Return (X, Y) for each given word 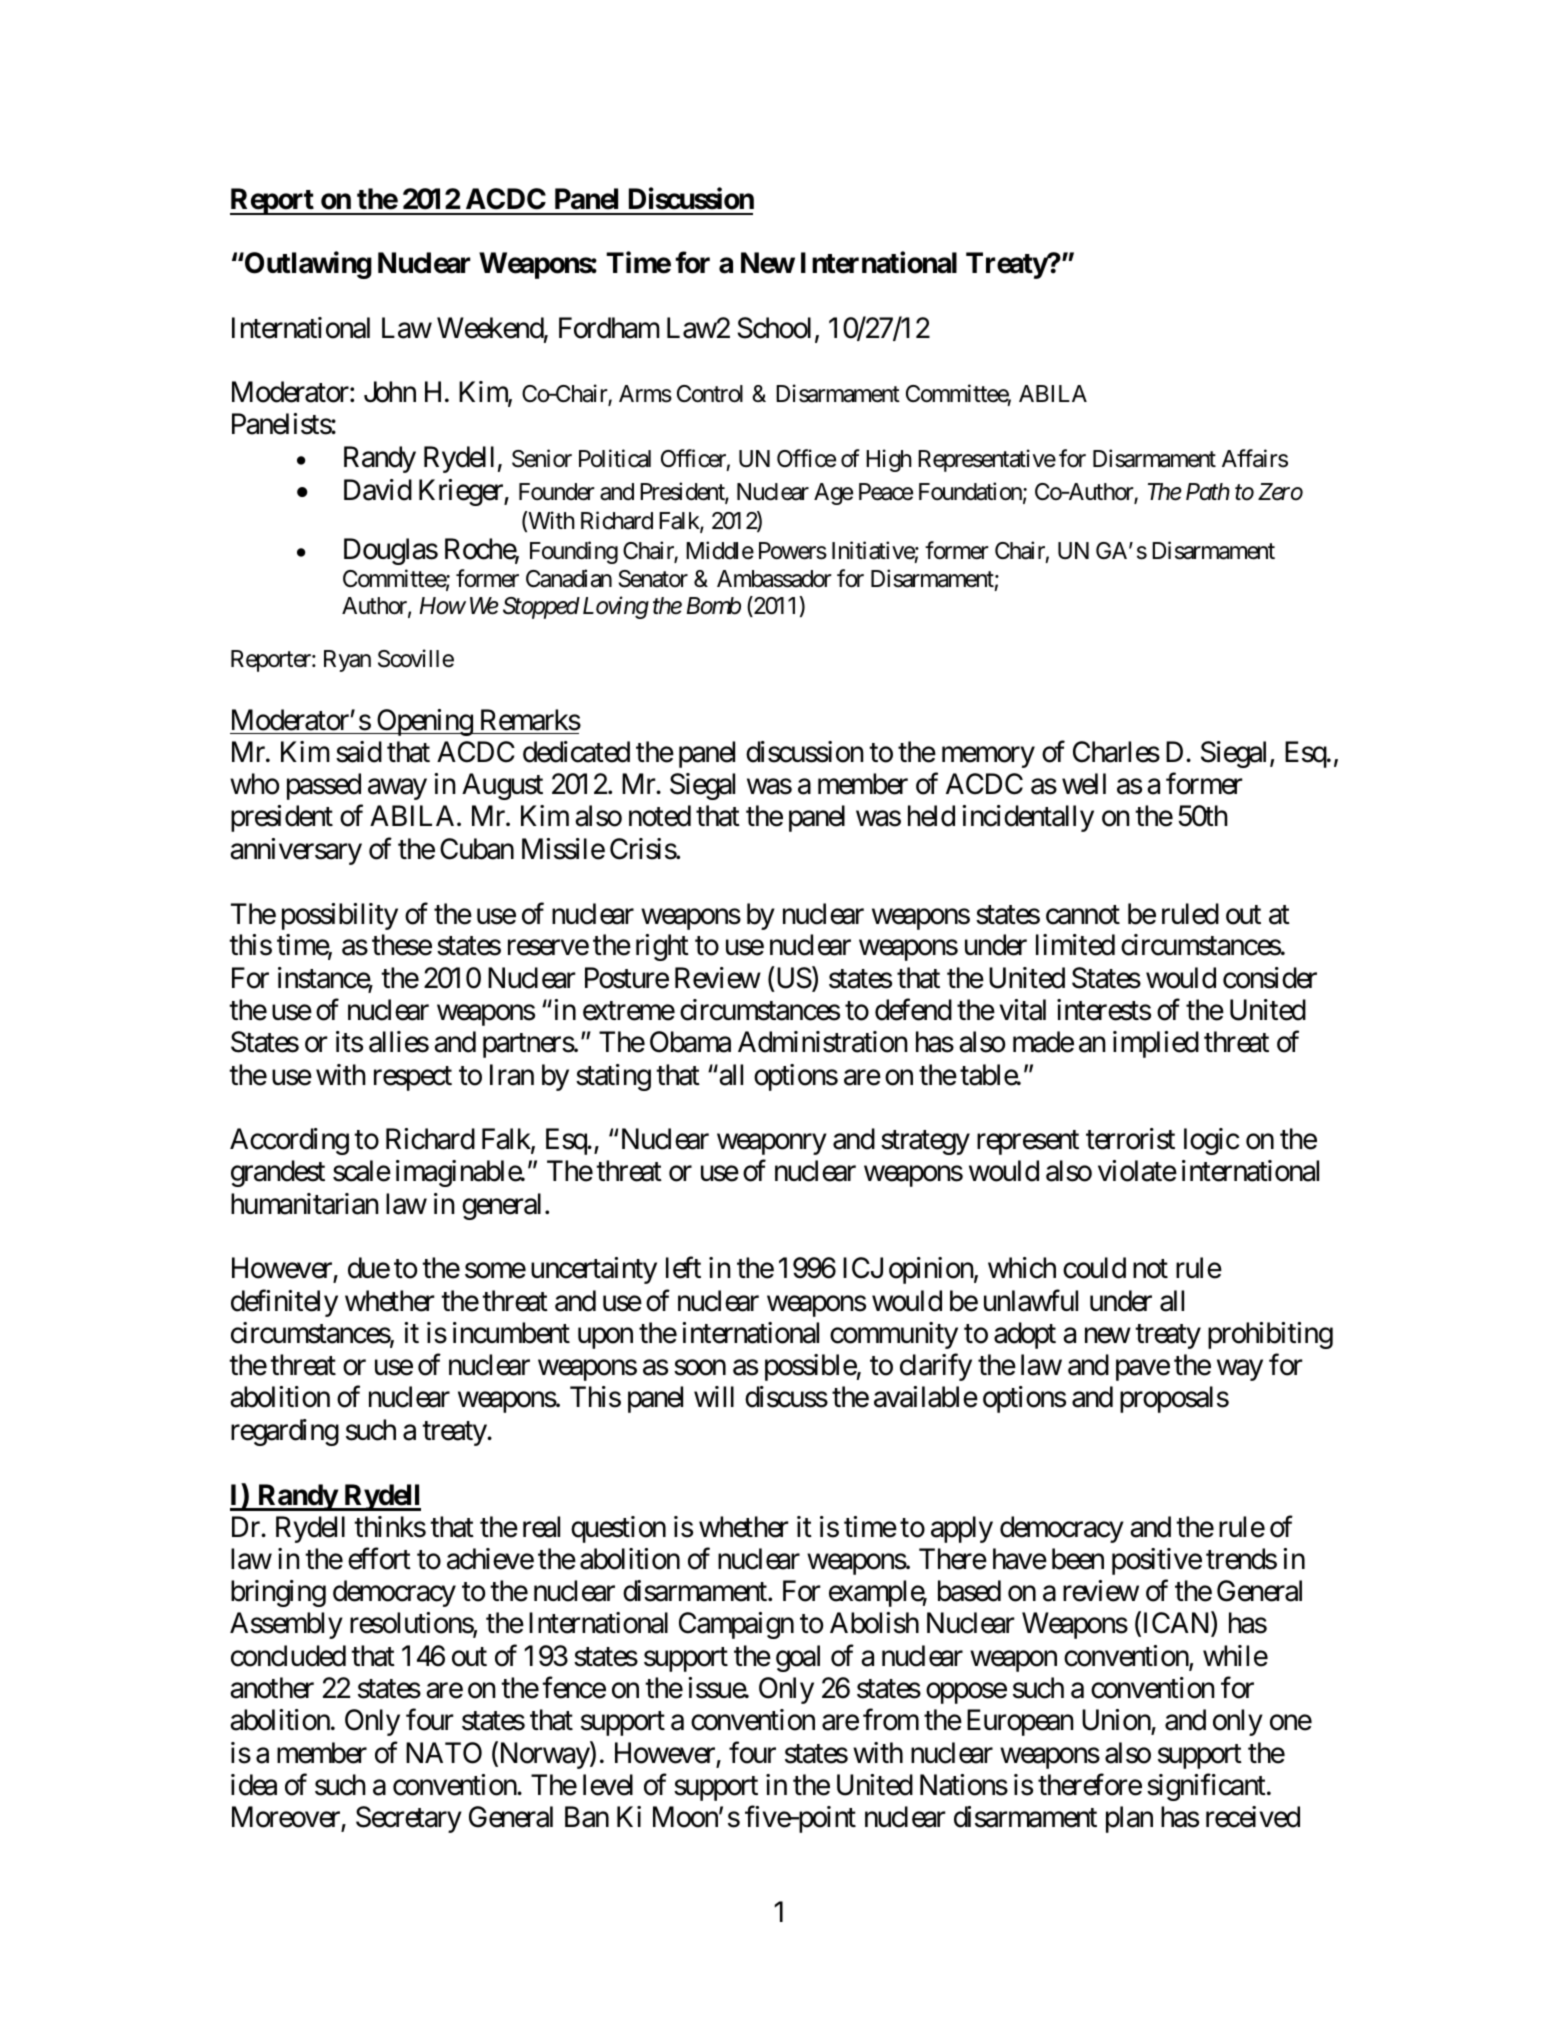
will (714, 1396)
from (891, 1720)
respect (413, 1078)
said (359, 752)
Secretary (409, 1819)
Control (710, 394)
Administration (823, 1042)
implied (1156, 1044)
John (390, 392)
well (1084, 784)
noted (660, 816)
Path (1208, 492)
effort (379, 1559)
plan (1129, 1819)
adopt (1025, 1335)
